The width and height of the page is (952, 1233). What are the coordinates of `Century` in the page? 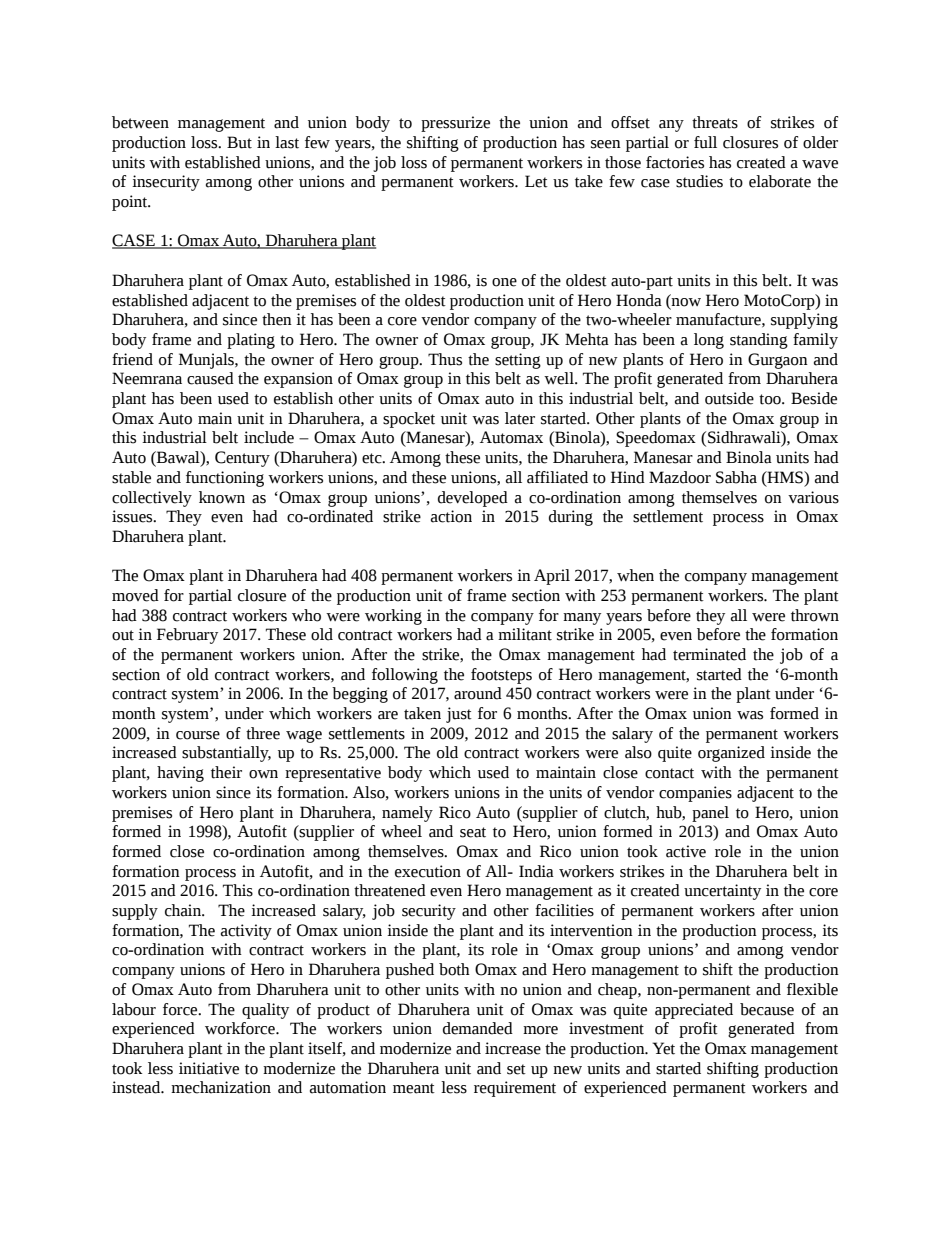 It's located at (242, 459).
